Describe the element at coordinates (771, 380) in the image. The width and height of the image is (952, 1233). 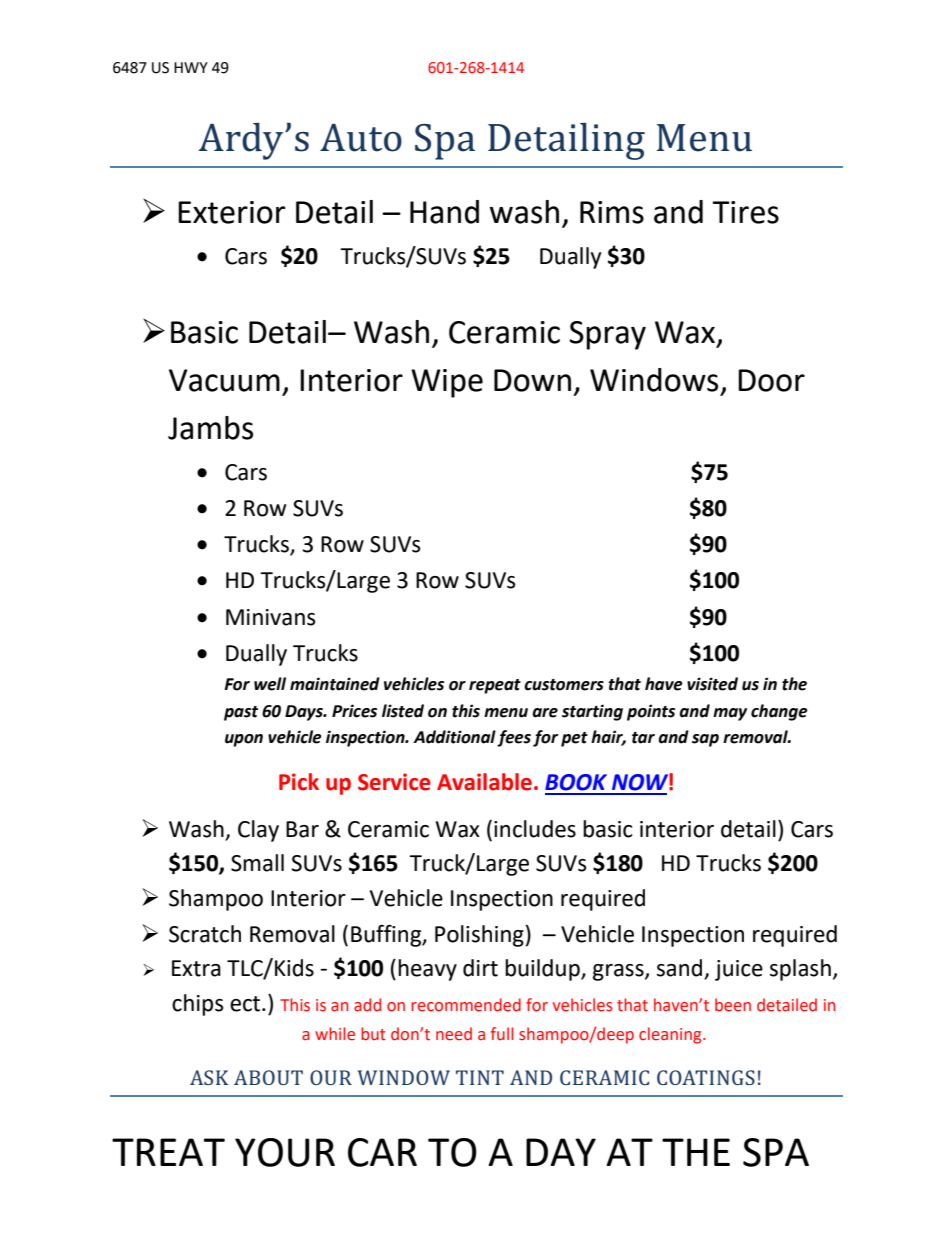
I see `Door` at that location.
